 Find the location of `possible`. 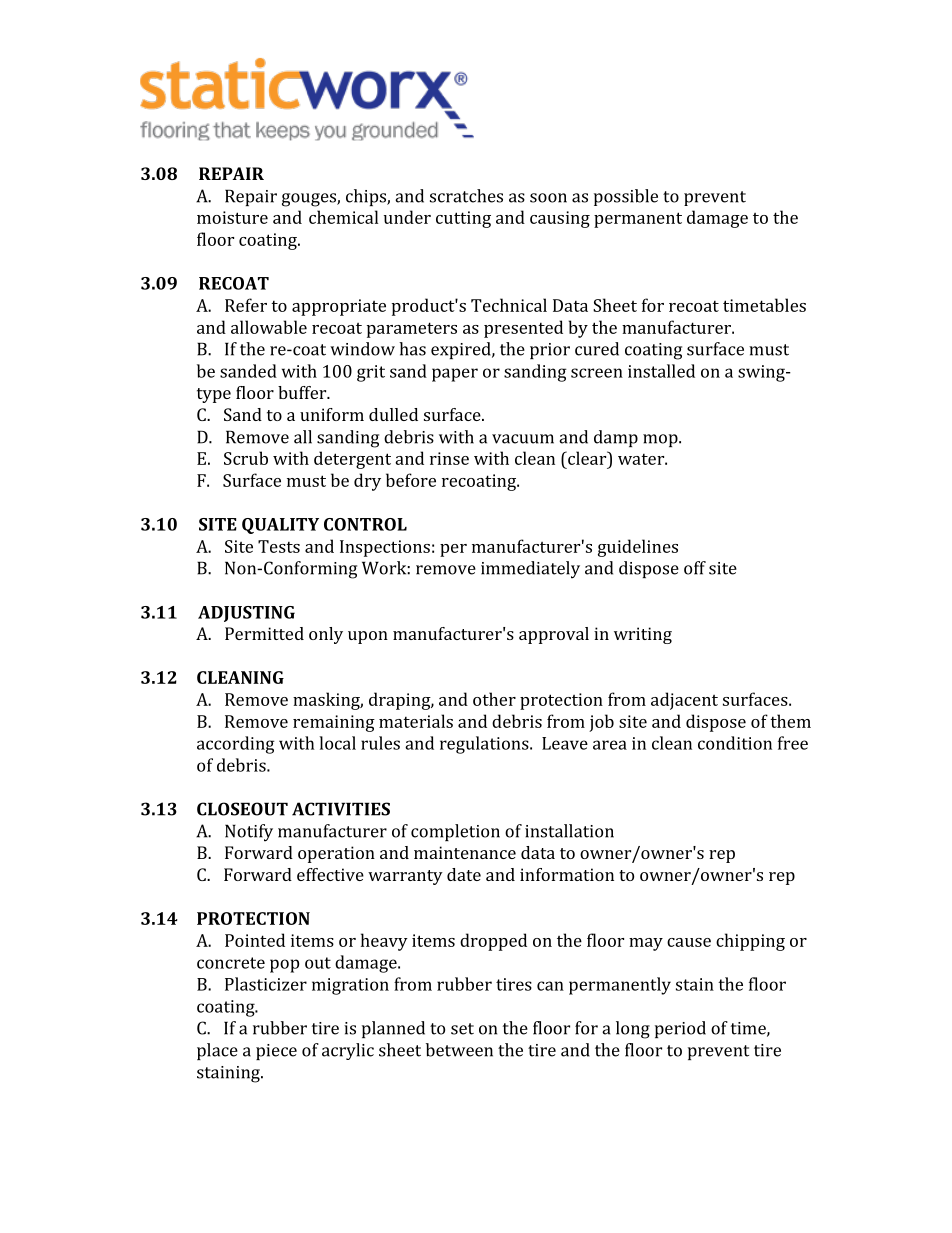

possible is located at coordinates (626, 197).
